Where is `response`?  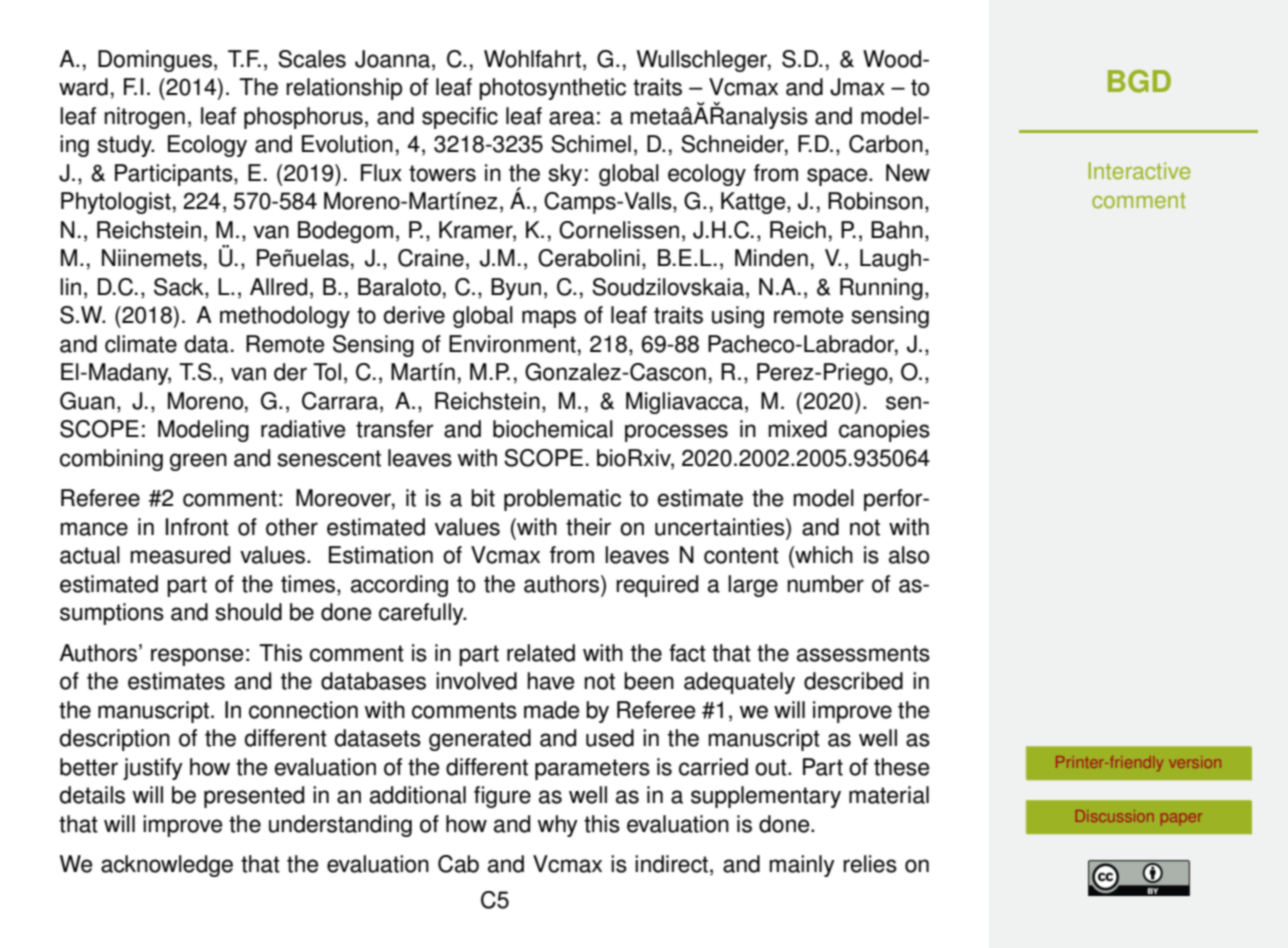
response is located at coordinates (197, 657).
